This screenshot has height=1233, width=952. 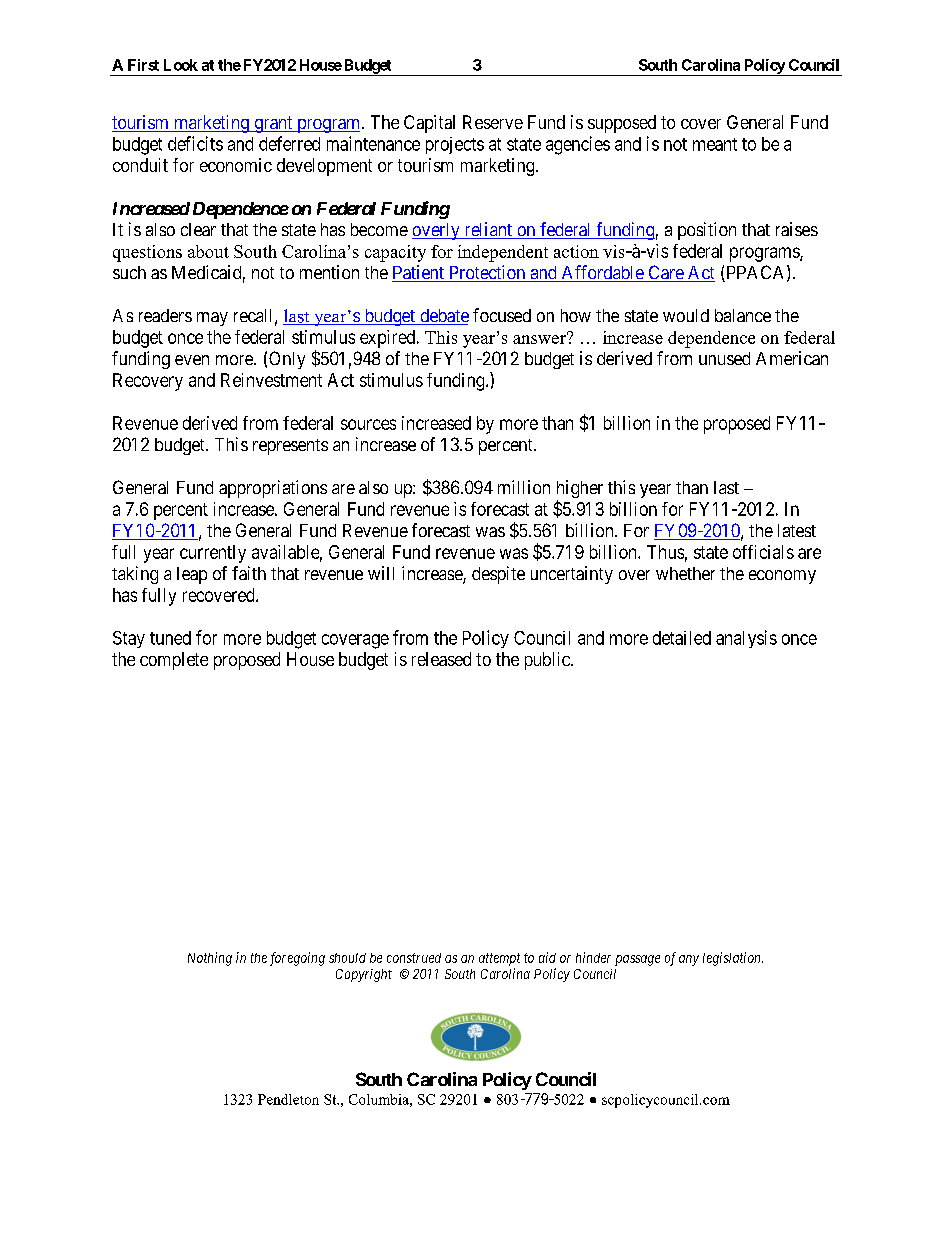 What do you see at coordinates (715, 144) in the screenshot?
I see `meant` at bounding box center [715, 144].
